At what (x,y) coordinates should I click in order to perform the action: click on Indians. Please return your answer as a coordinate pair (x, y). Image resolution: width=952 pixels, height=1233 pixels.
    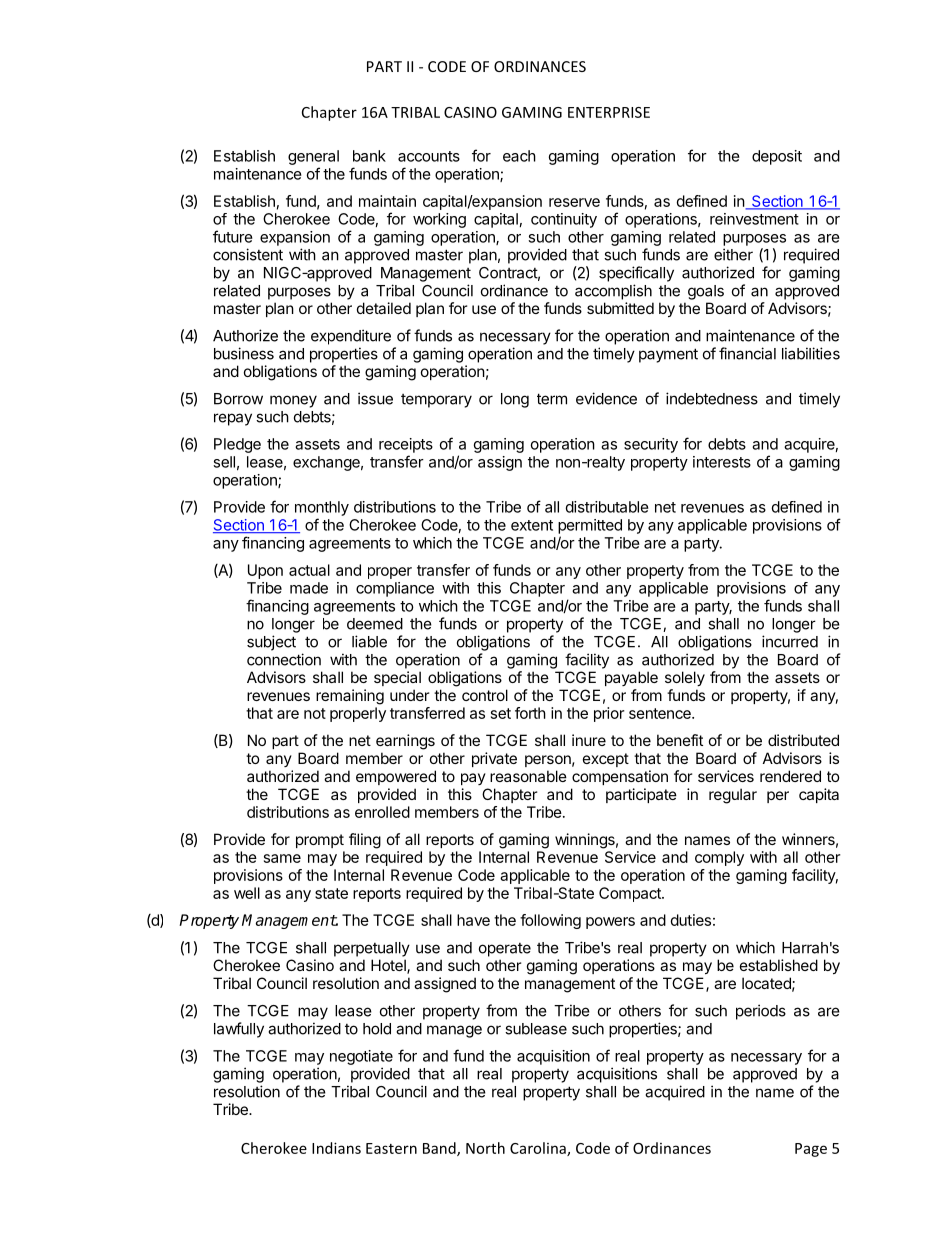
    Looking at the image, I should click on (336, 1148).
